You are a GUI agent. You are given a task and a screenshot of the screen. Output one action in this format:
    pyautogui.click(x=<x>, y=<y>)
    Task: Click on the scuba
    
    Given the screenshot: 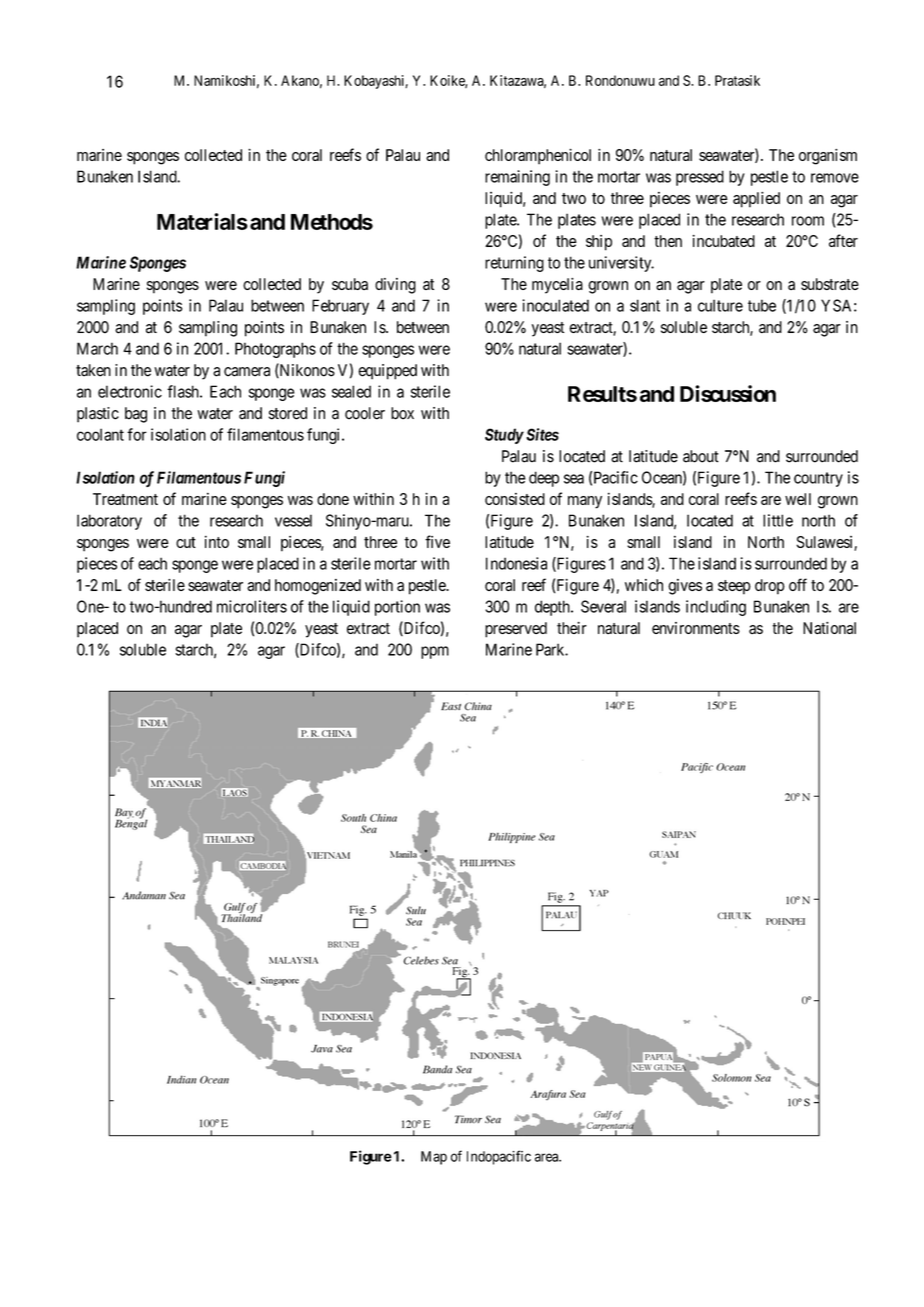 What is the action you would take?
    pyautogui.click(x=350, y=284)
